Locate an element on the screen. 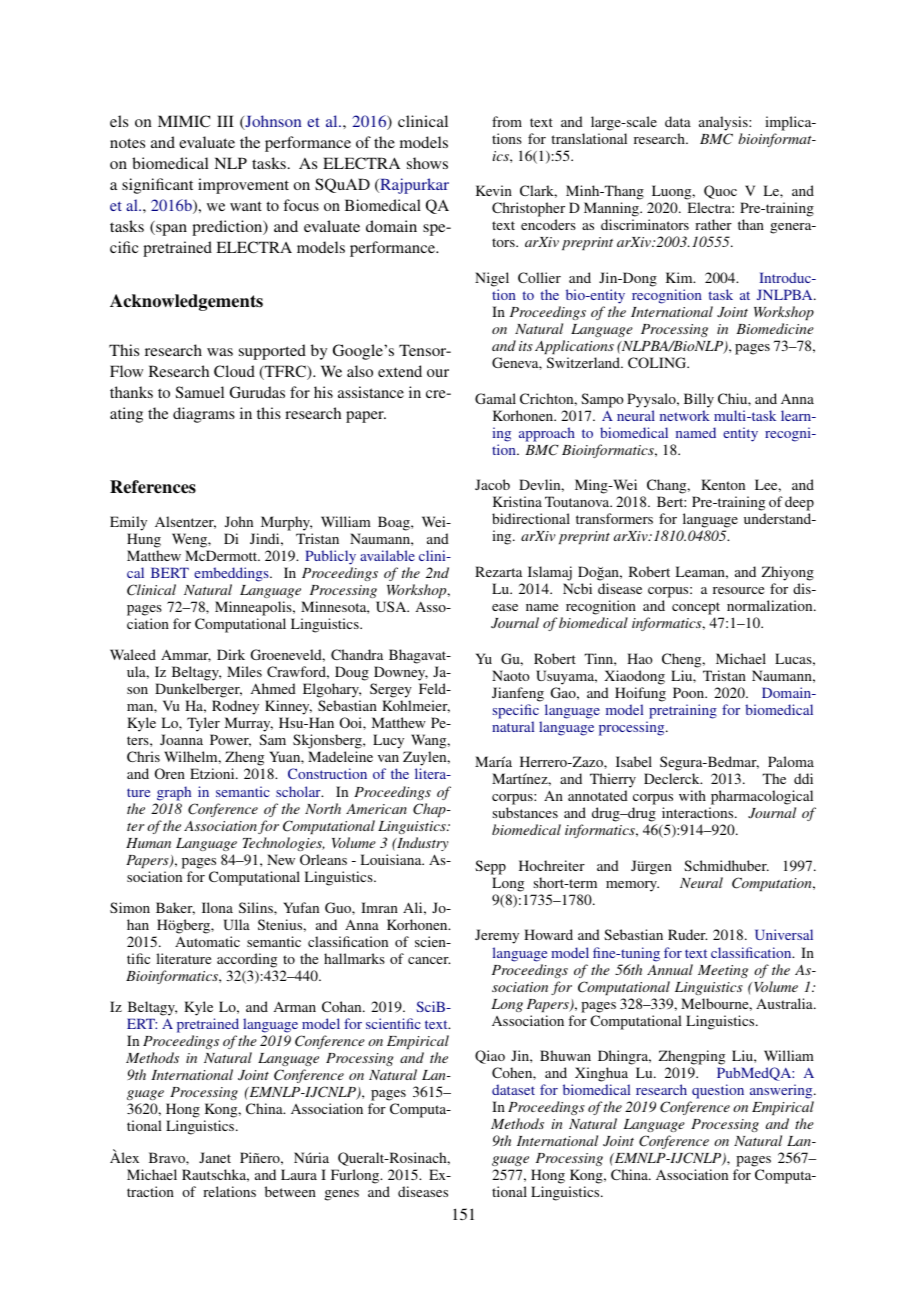  Baker is located at coordinates (175, 908).
